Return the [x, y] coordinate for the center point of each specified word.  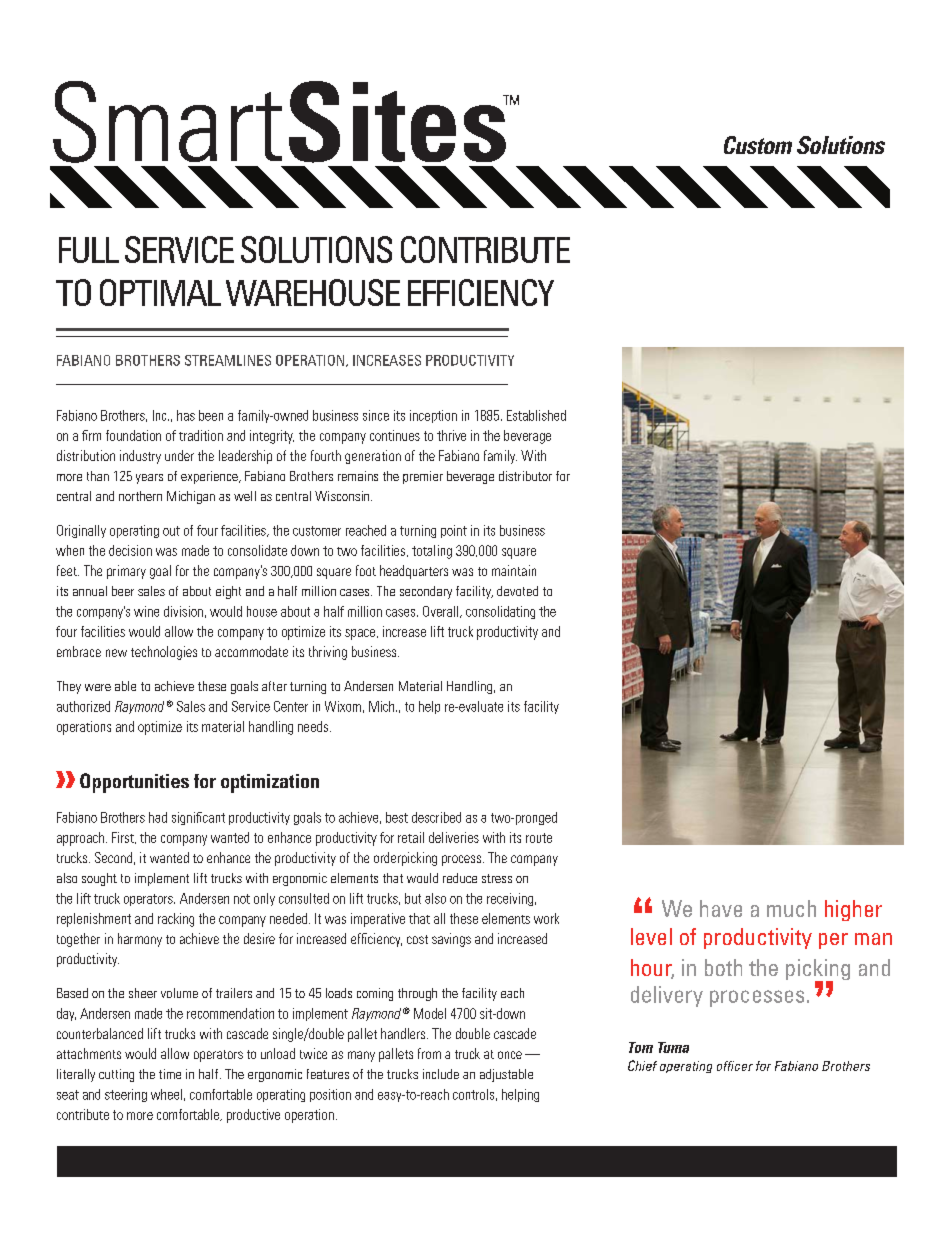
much [791, 908]
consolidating [500, 612]
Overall [442, 612]
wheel [166, 1094]
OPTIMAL [160, 292]
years [149, 479]
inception [433, 416]
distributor [525, 476]
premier [423, 477]
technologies [164, 653]
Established [536, 415]
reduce [460, 878]
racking [176, 920]
